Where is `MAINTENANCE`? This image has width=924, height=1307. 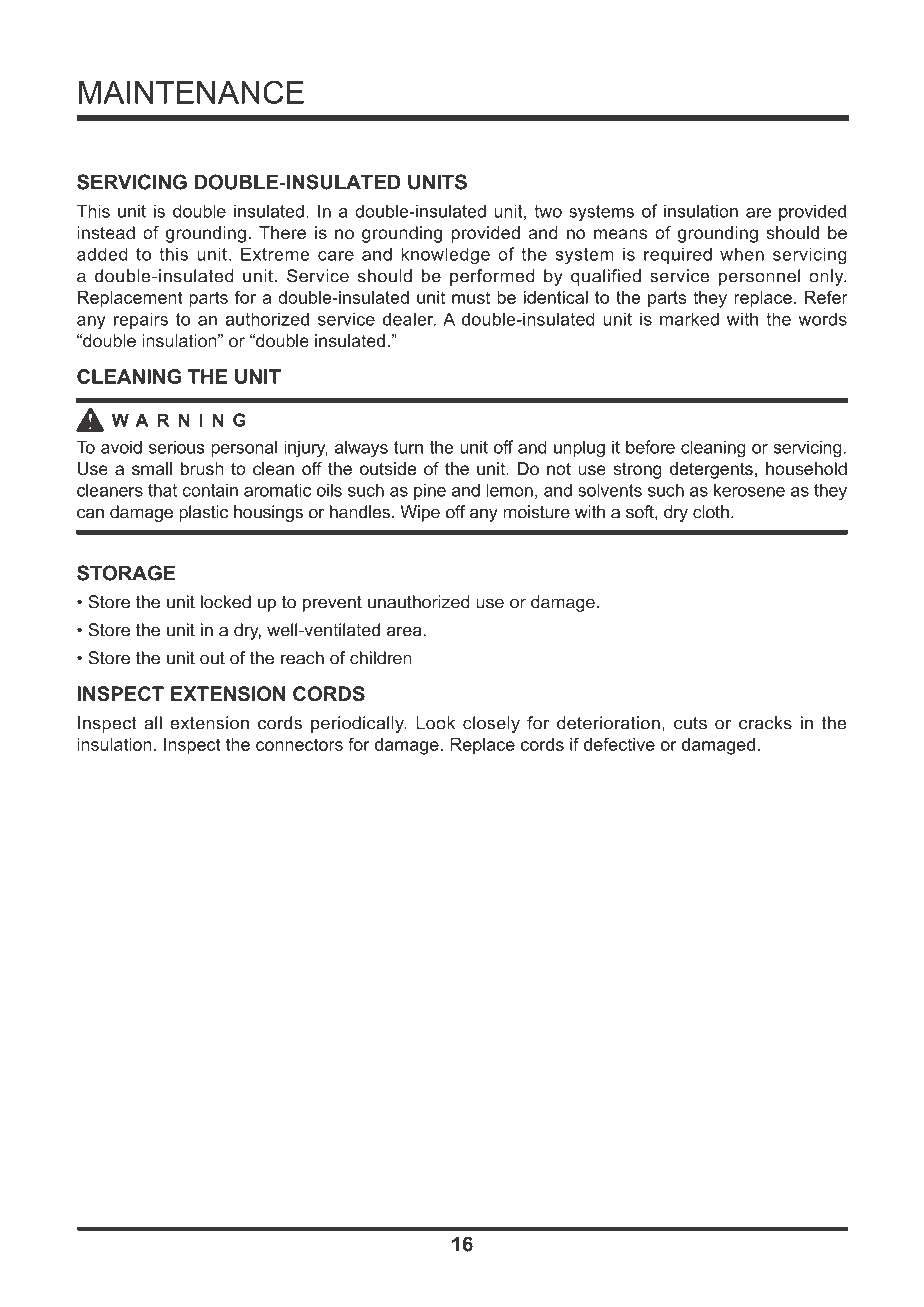 MAINTENANCE is located at coordinates (191, 92).
